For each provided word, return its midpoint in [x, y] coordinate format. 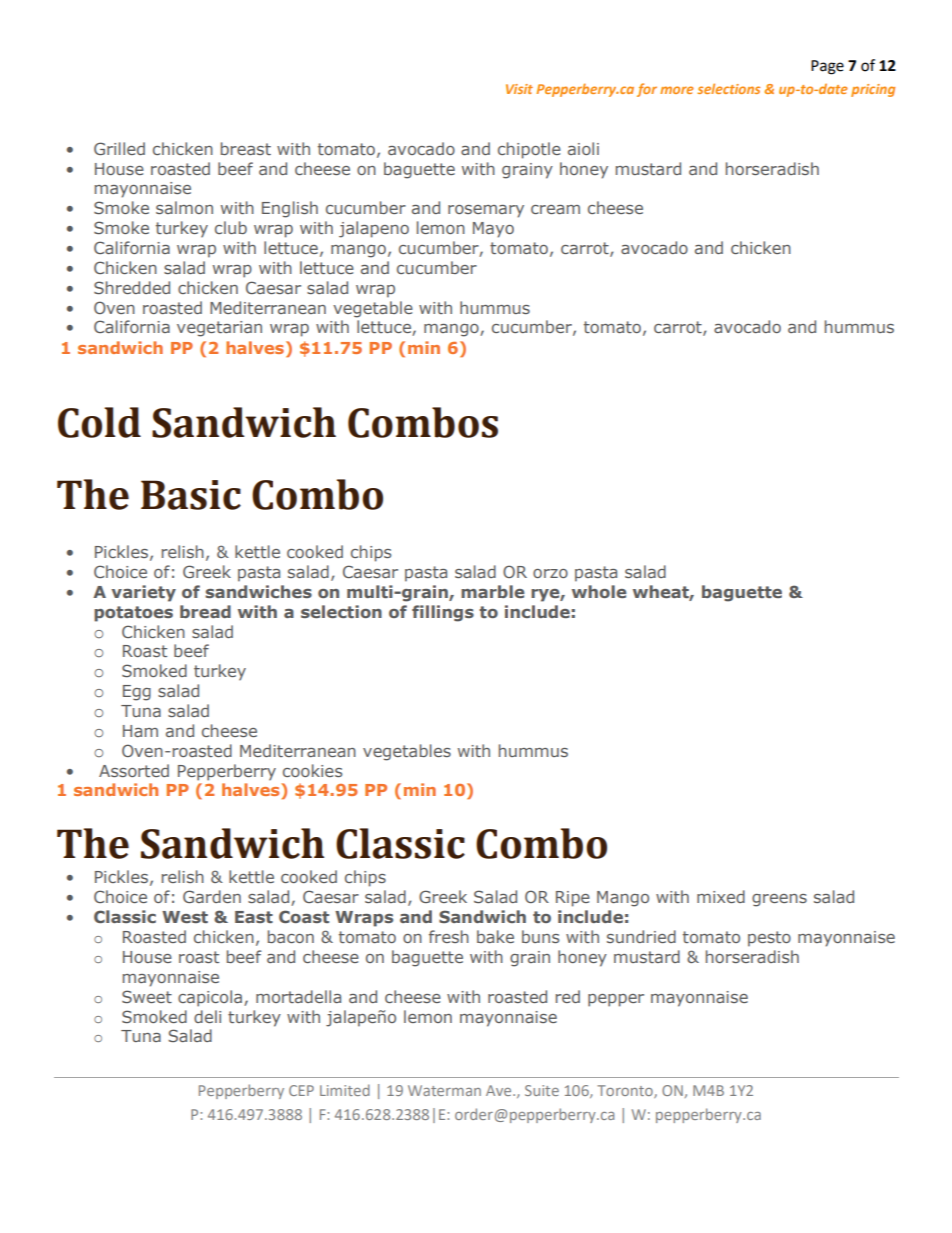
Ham [140, 731]
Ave [500, 1090]
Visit [519, 89]
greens [779, 900]
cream [555, 209]
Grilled [119, 148]
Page [827, 67]
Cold [99, 422]
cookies [312, 770]
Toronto [626, 1091]
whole [599, 591]
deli [207, 1016]
